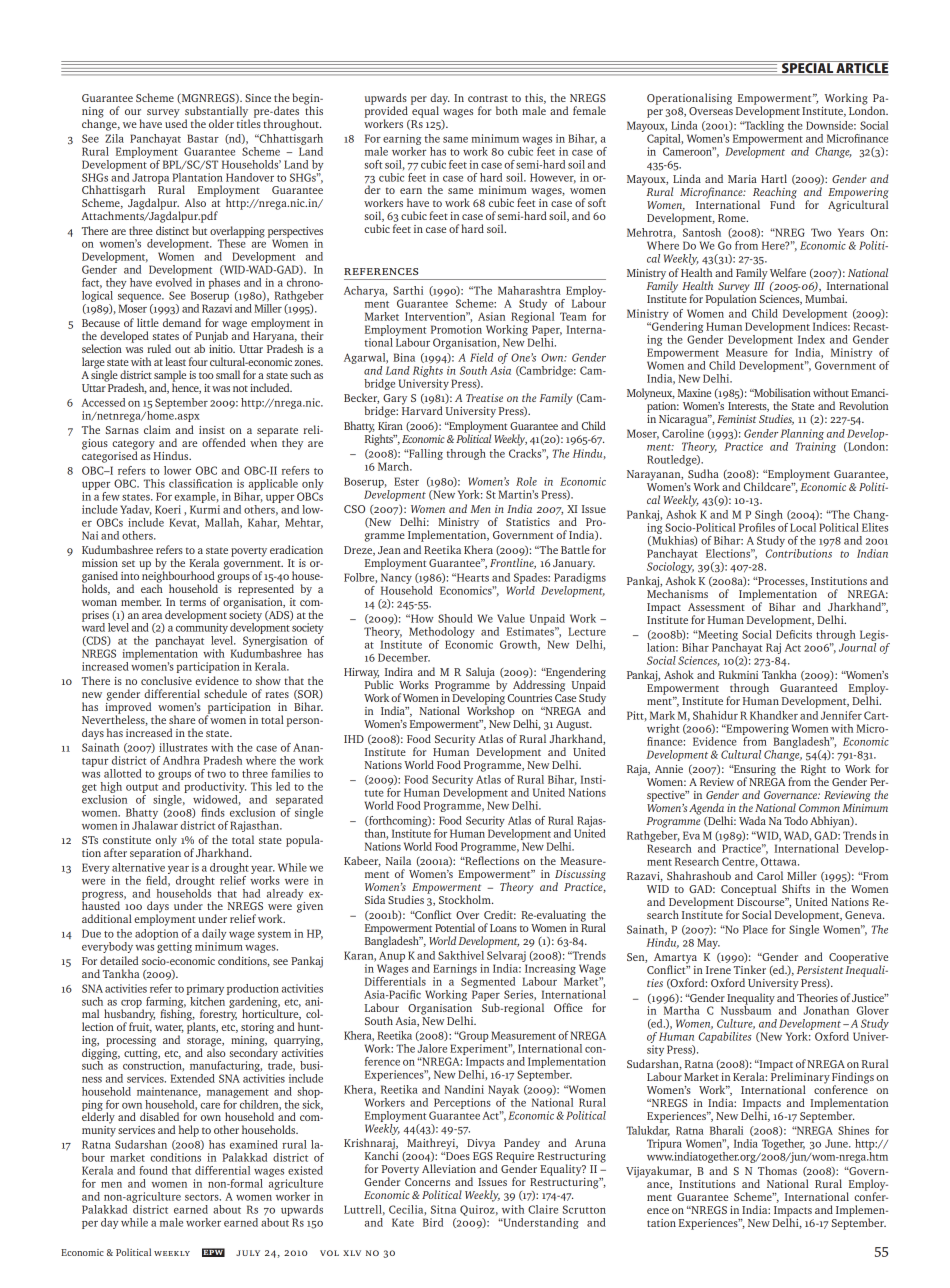  Describe the element at coordinates (763, 126) in the document. I see `Tackling` at that location.
